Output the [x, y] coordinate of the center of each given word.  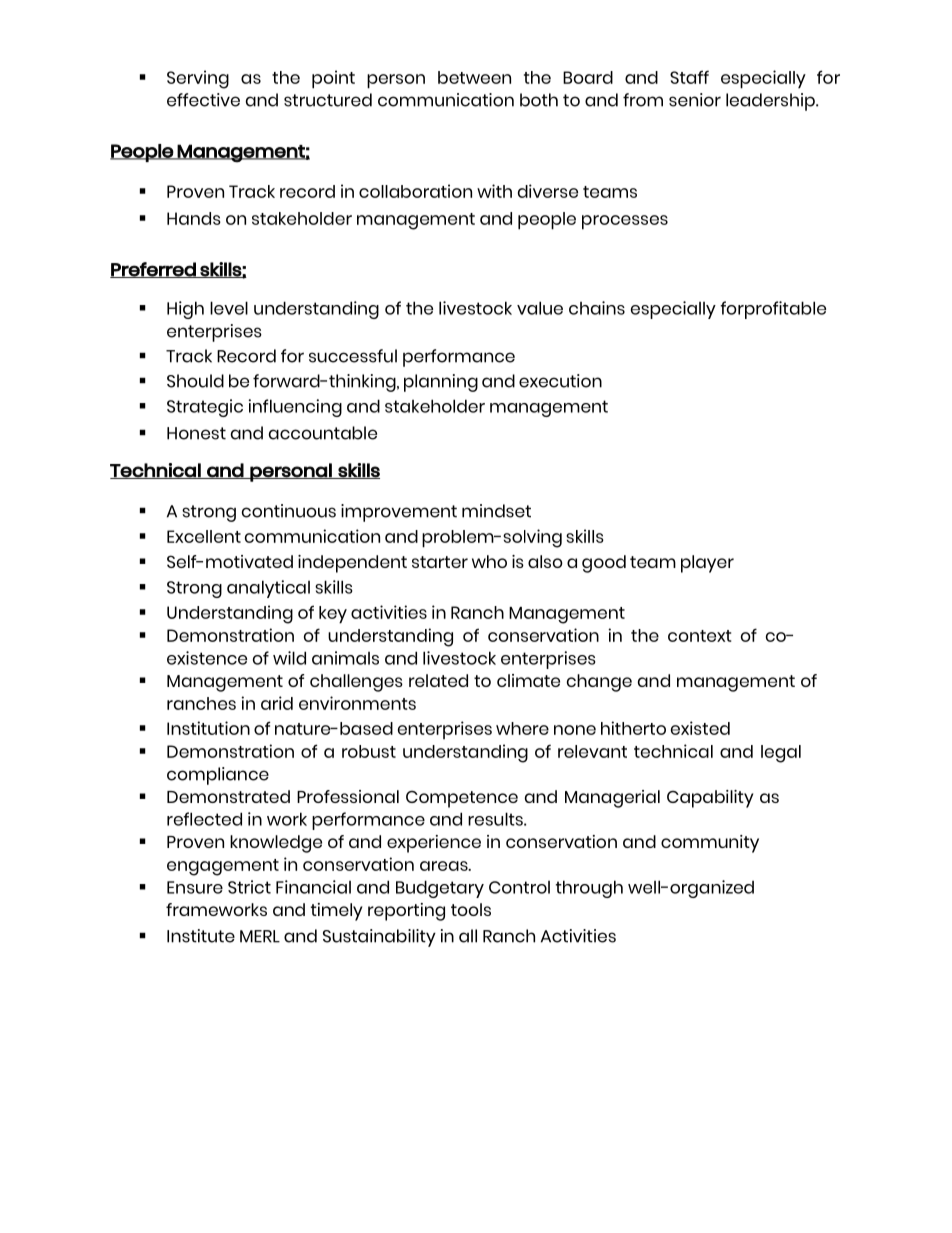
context [699, 636]
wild [289, 658]
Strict [249, 887]
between [474, 77]
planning [441, 383]
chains [597, 308]
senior [695, 100]
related [438, 680]
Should [195, 381]
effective [203, 100]
